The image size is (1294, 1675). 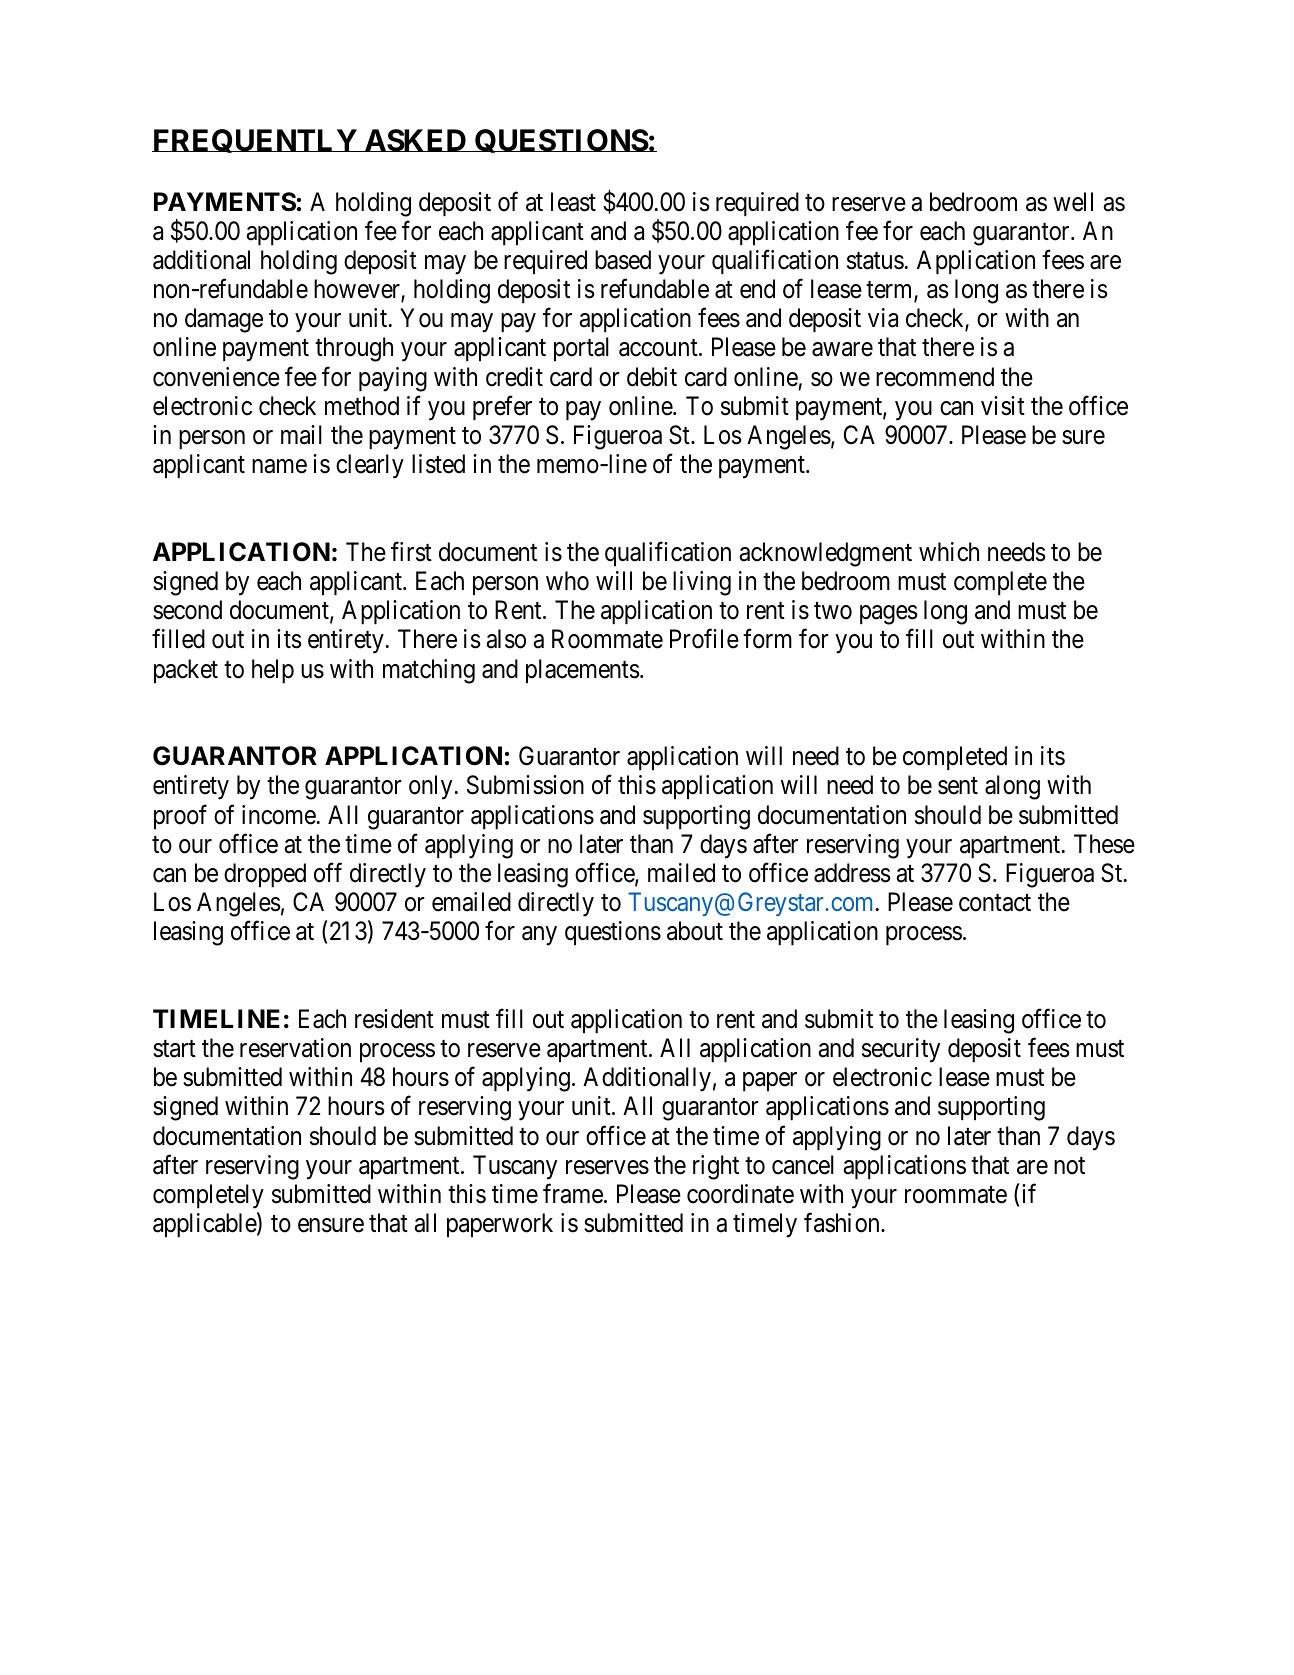 I want to click on well, so click(x=1073, y=202).
